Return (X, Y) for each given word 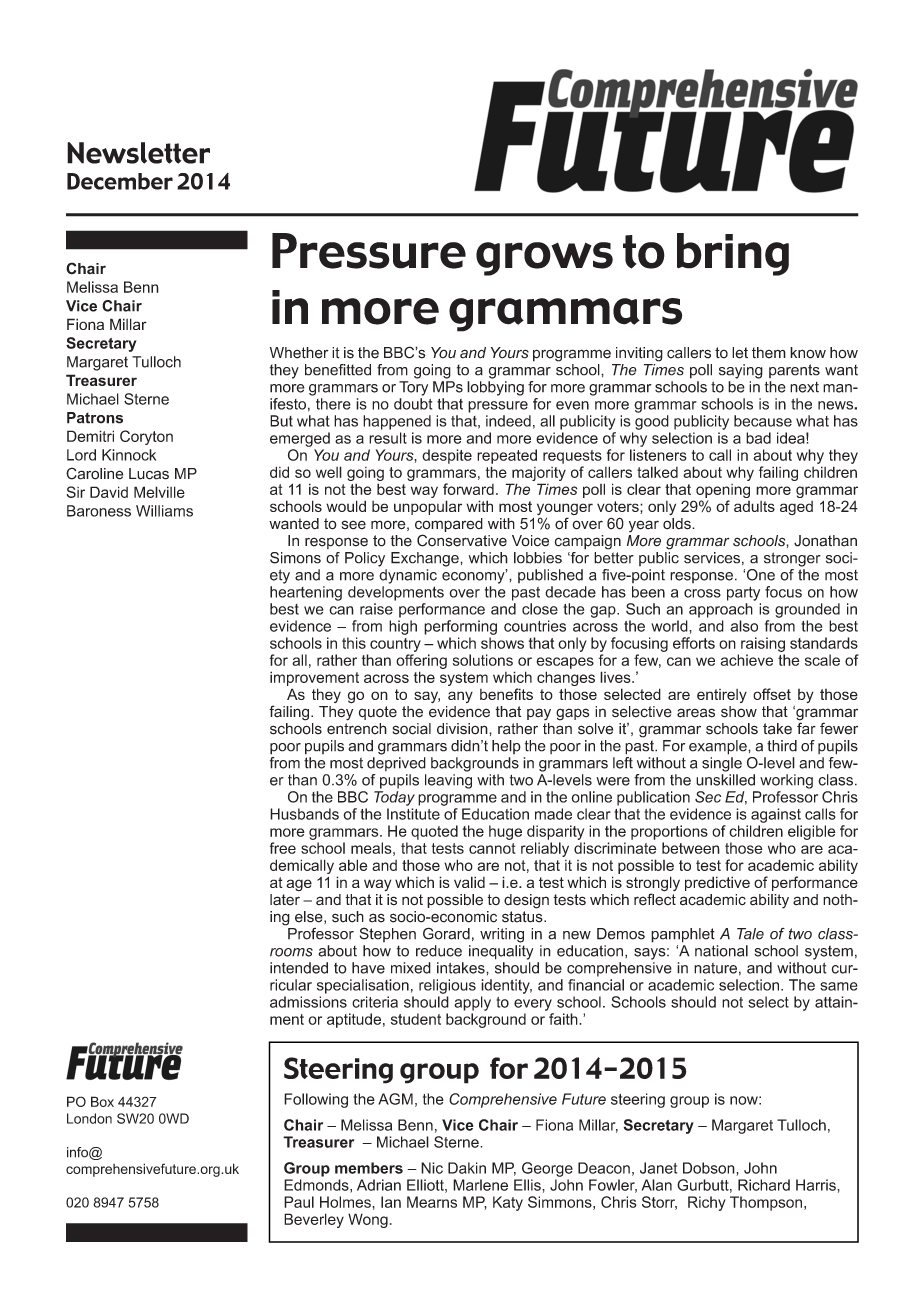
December (120, 181)
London (89, 1118)
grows (544, 259)
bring (733, 254)
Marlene (480, 1185)
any (460, 697)
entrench (357, 727)
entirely (722, 696)
